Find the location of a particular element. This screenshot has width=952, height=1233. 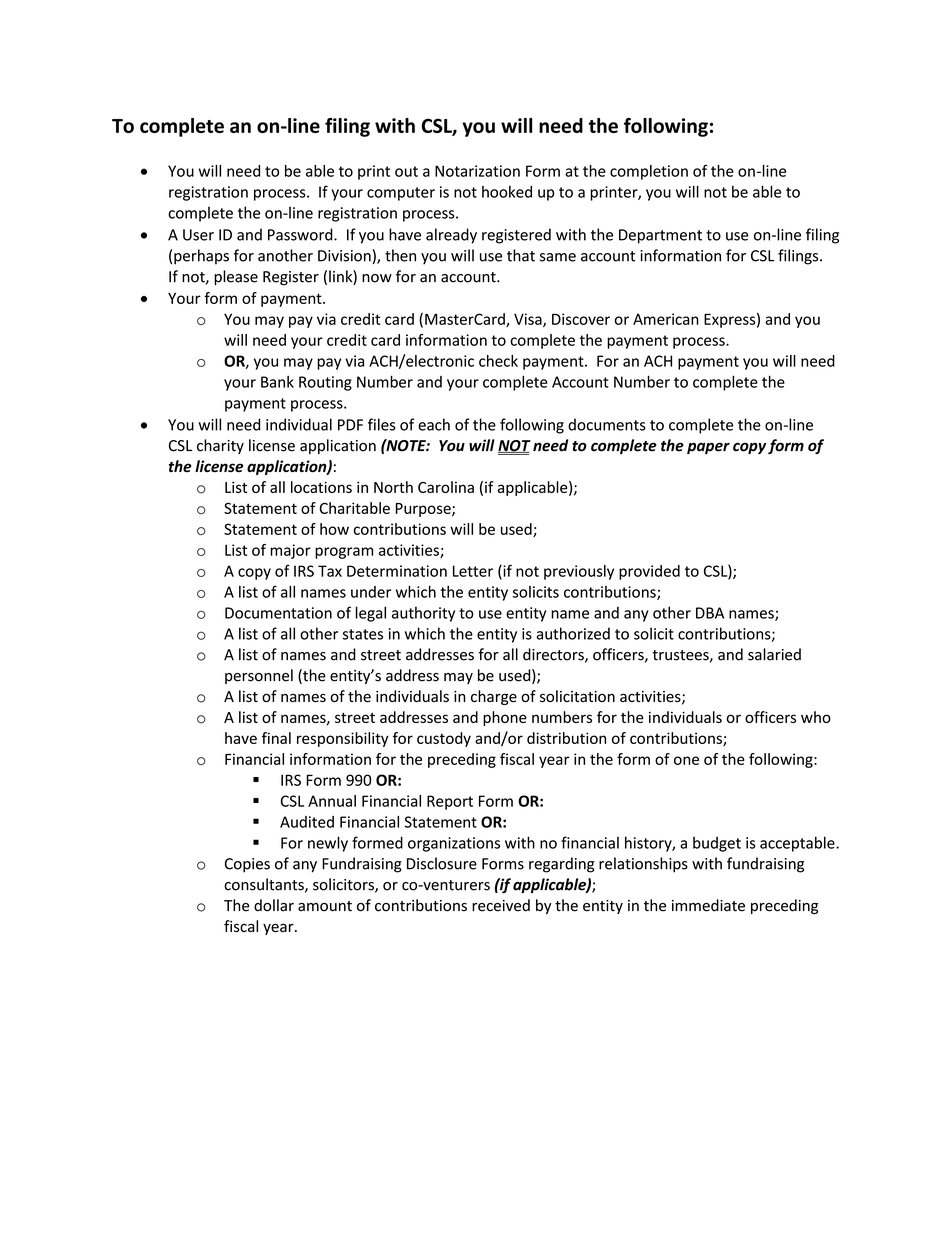

received is located at coordinates (501, 905).
